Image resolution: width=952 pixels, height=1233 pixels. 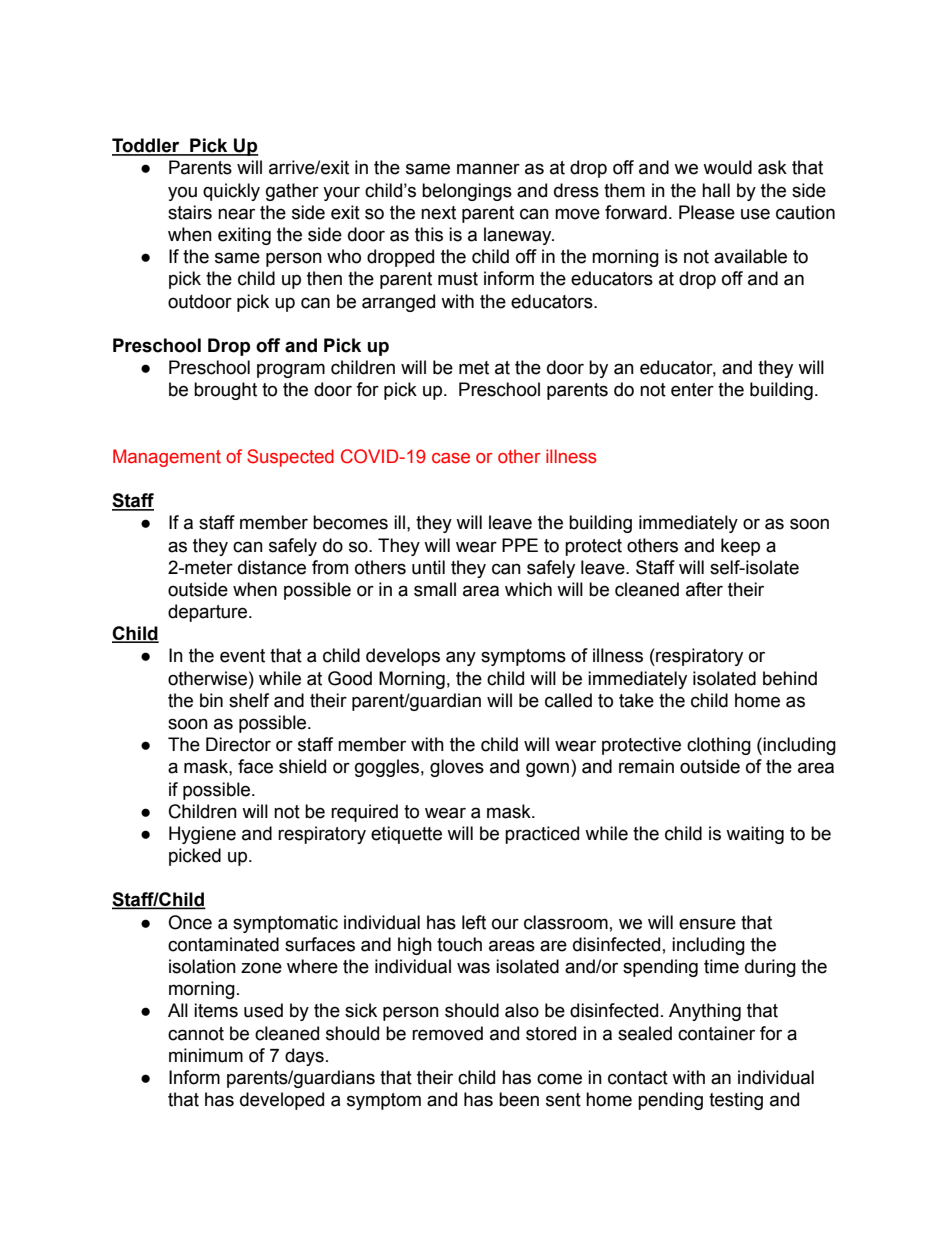 I want to click on Director, so click(x=238, y=744).
